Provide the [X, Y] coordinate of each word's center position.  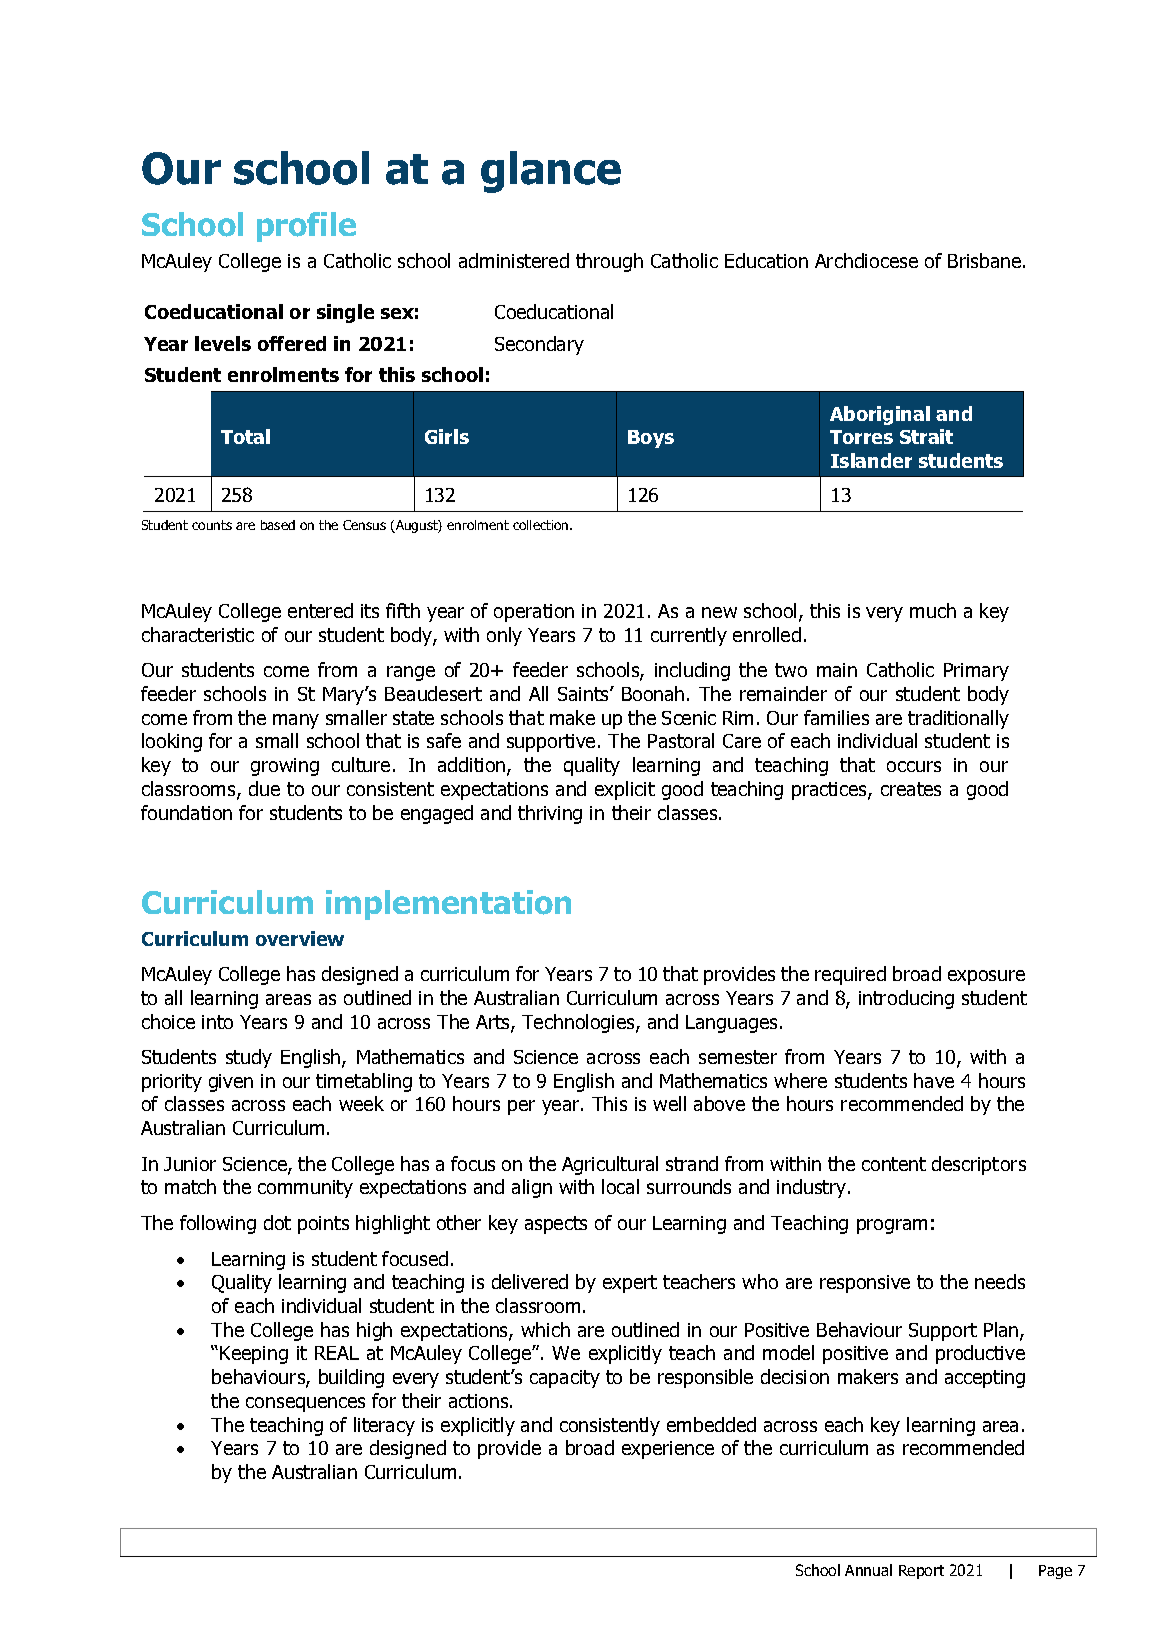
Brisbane [986, 260]
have [934, 1080]
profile [306, 227]
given [231, 1083]
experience [668, 1450]
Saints [584, 694]
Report [921, 1572]
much [933, 610]
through [609, 262]
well [669, 1103]
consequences [305, 1404]
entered [320, 610]
